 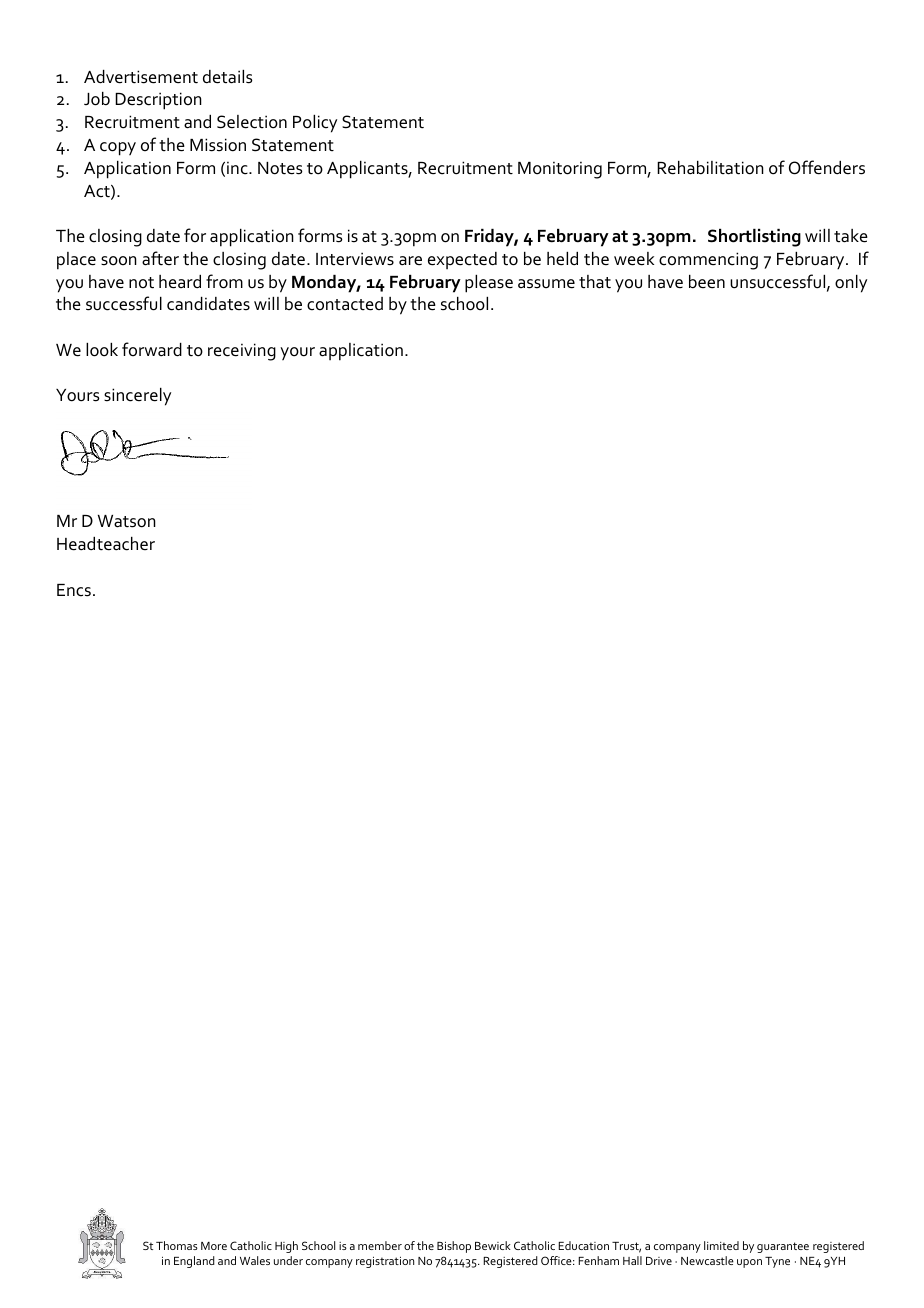 What do you see at coordinates (560, 170) in the page?
I see `Monitoring` at bounding box center [560, 170].
